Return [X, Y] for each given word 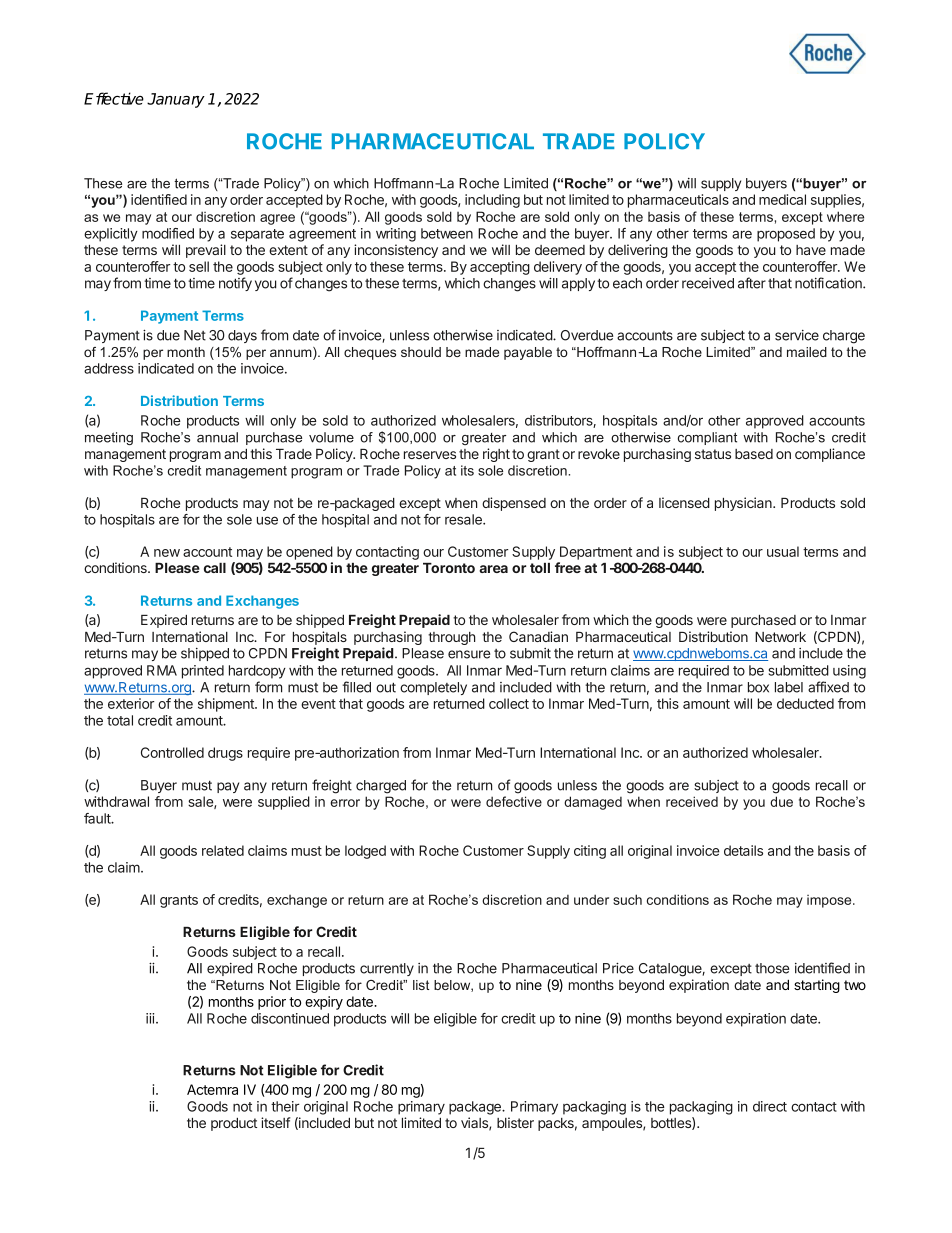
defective [514, 801]
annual [217, 437]
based [754, 454]
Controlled [172, 752]
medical [782, 199]
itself [276, 1122]
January [176, 100]
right [496, 455]
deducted [805, 703]
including [492, 201]
